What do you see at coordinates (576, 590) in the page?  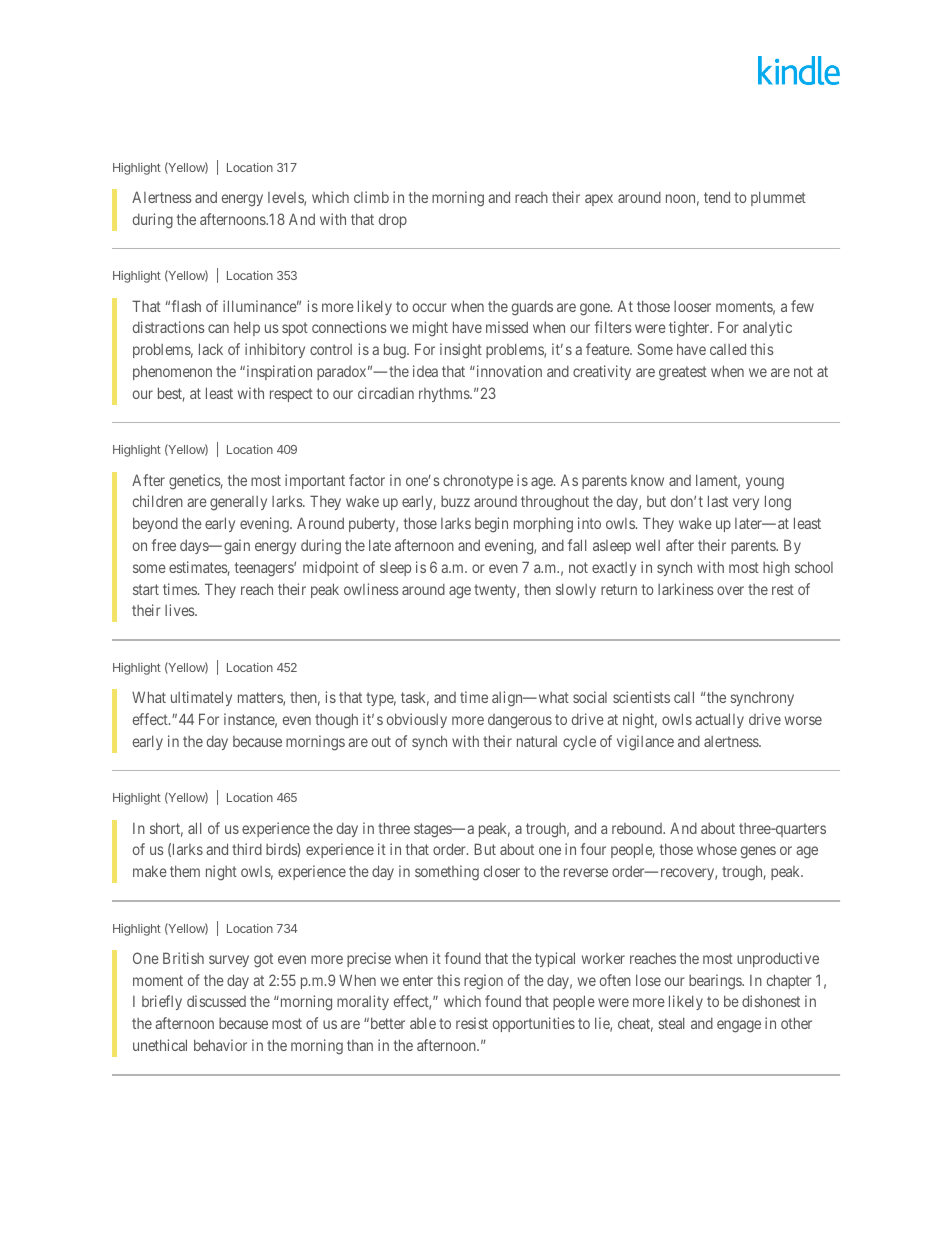 I see `slowly` at bounding box center [576, 590].
